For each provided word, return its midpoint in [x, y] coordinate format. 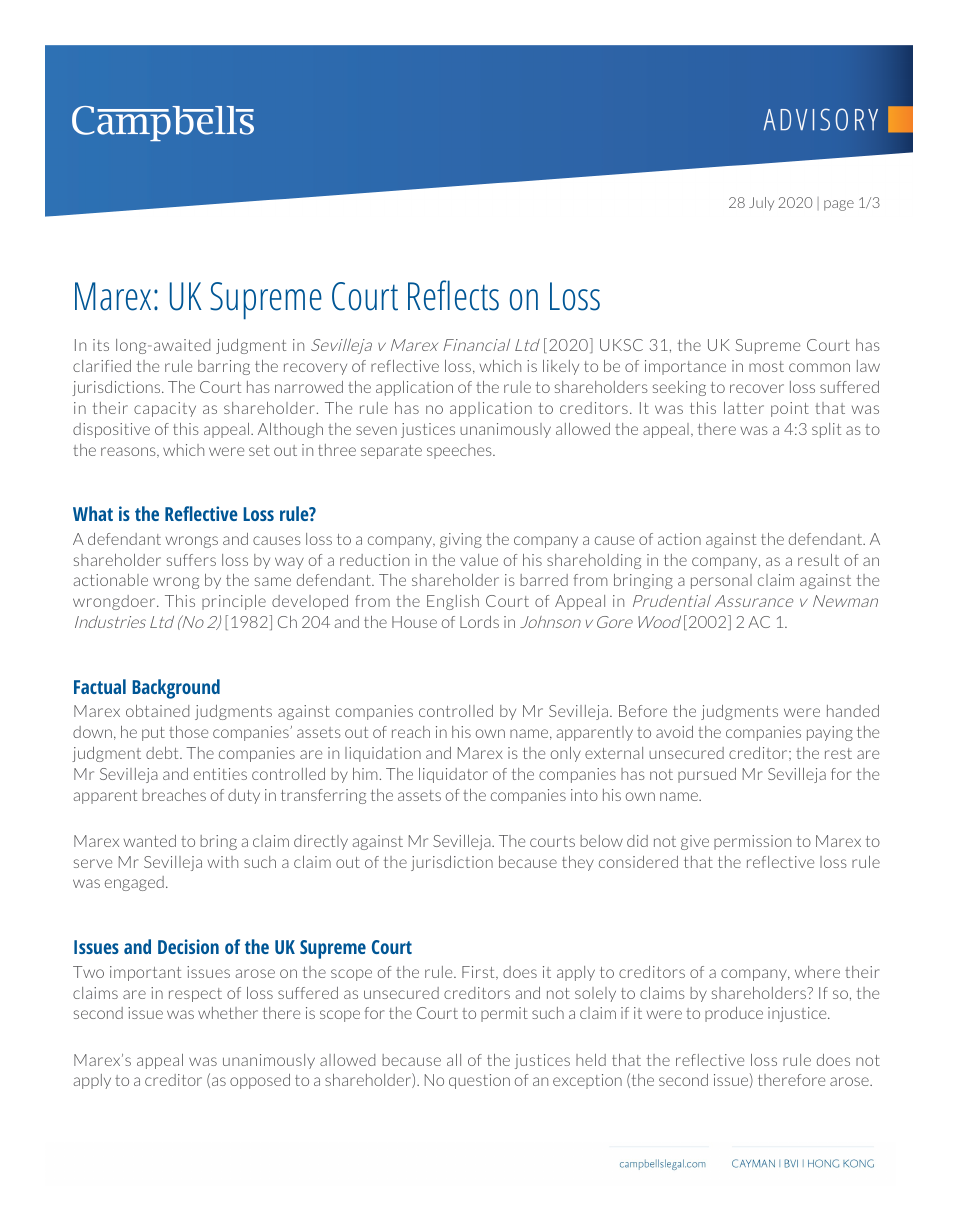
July [761, 204]
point [790, 409]
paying [830, 733]
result [818, 560]
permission [752, 842]
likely [561, 367]
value [479, 560]
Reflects [453, 295]
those [188, 732]
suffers [191, 560]
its [101, 345]
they [578, 863]
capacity [165, 409]
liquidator [453, 775]
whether [228, 1013]
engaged [134, 883]
